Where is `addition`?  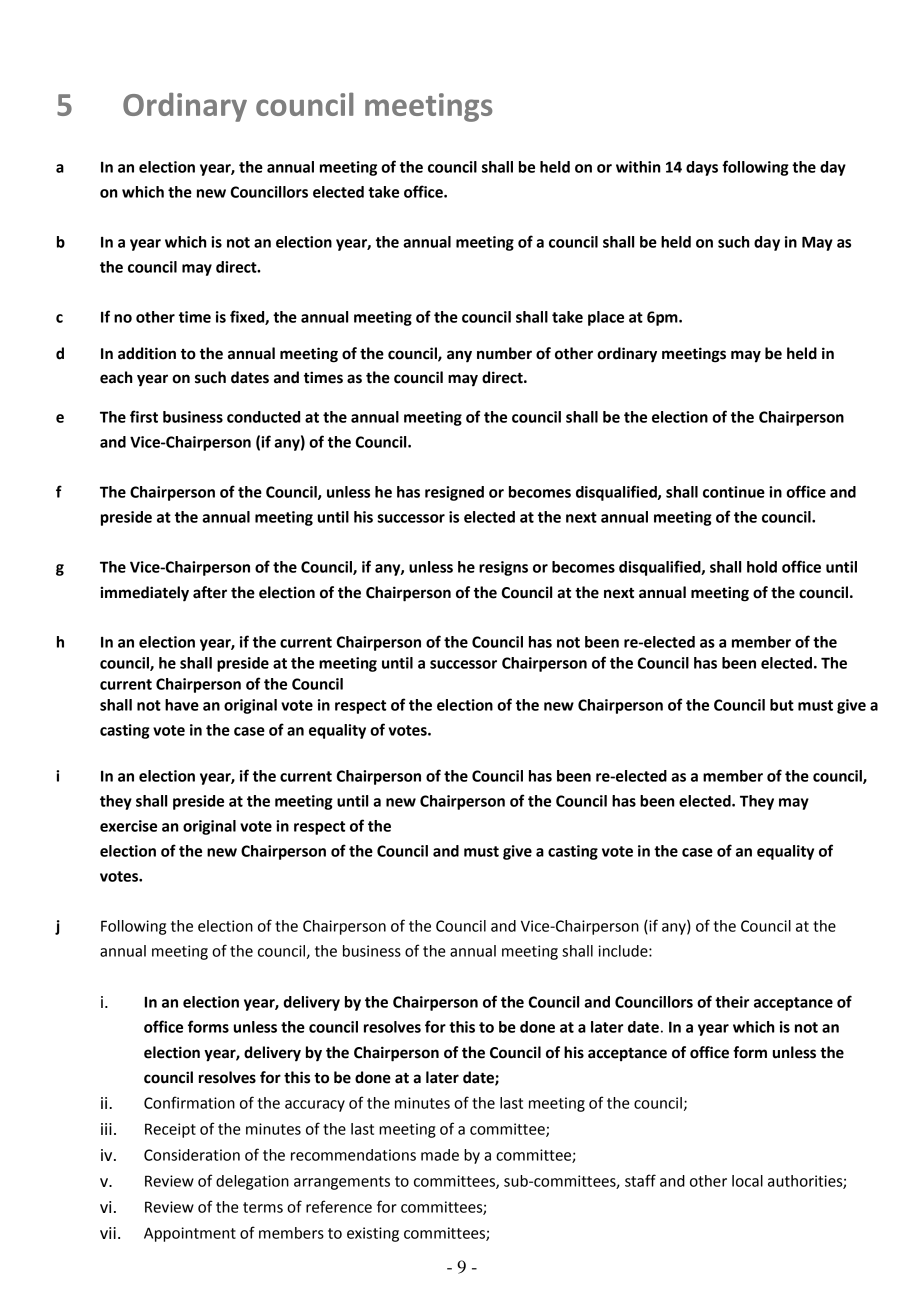
addition is located at coordinates (147, 353).
